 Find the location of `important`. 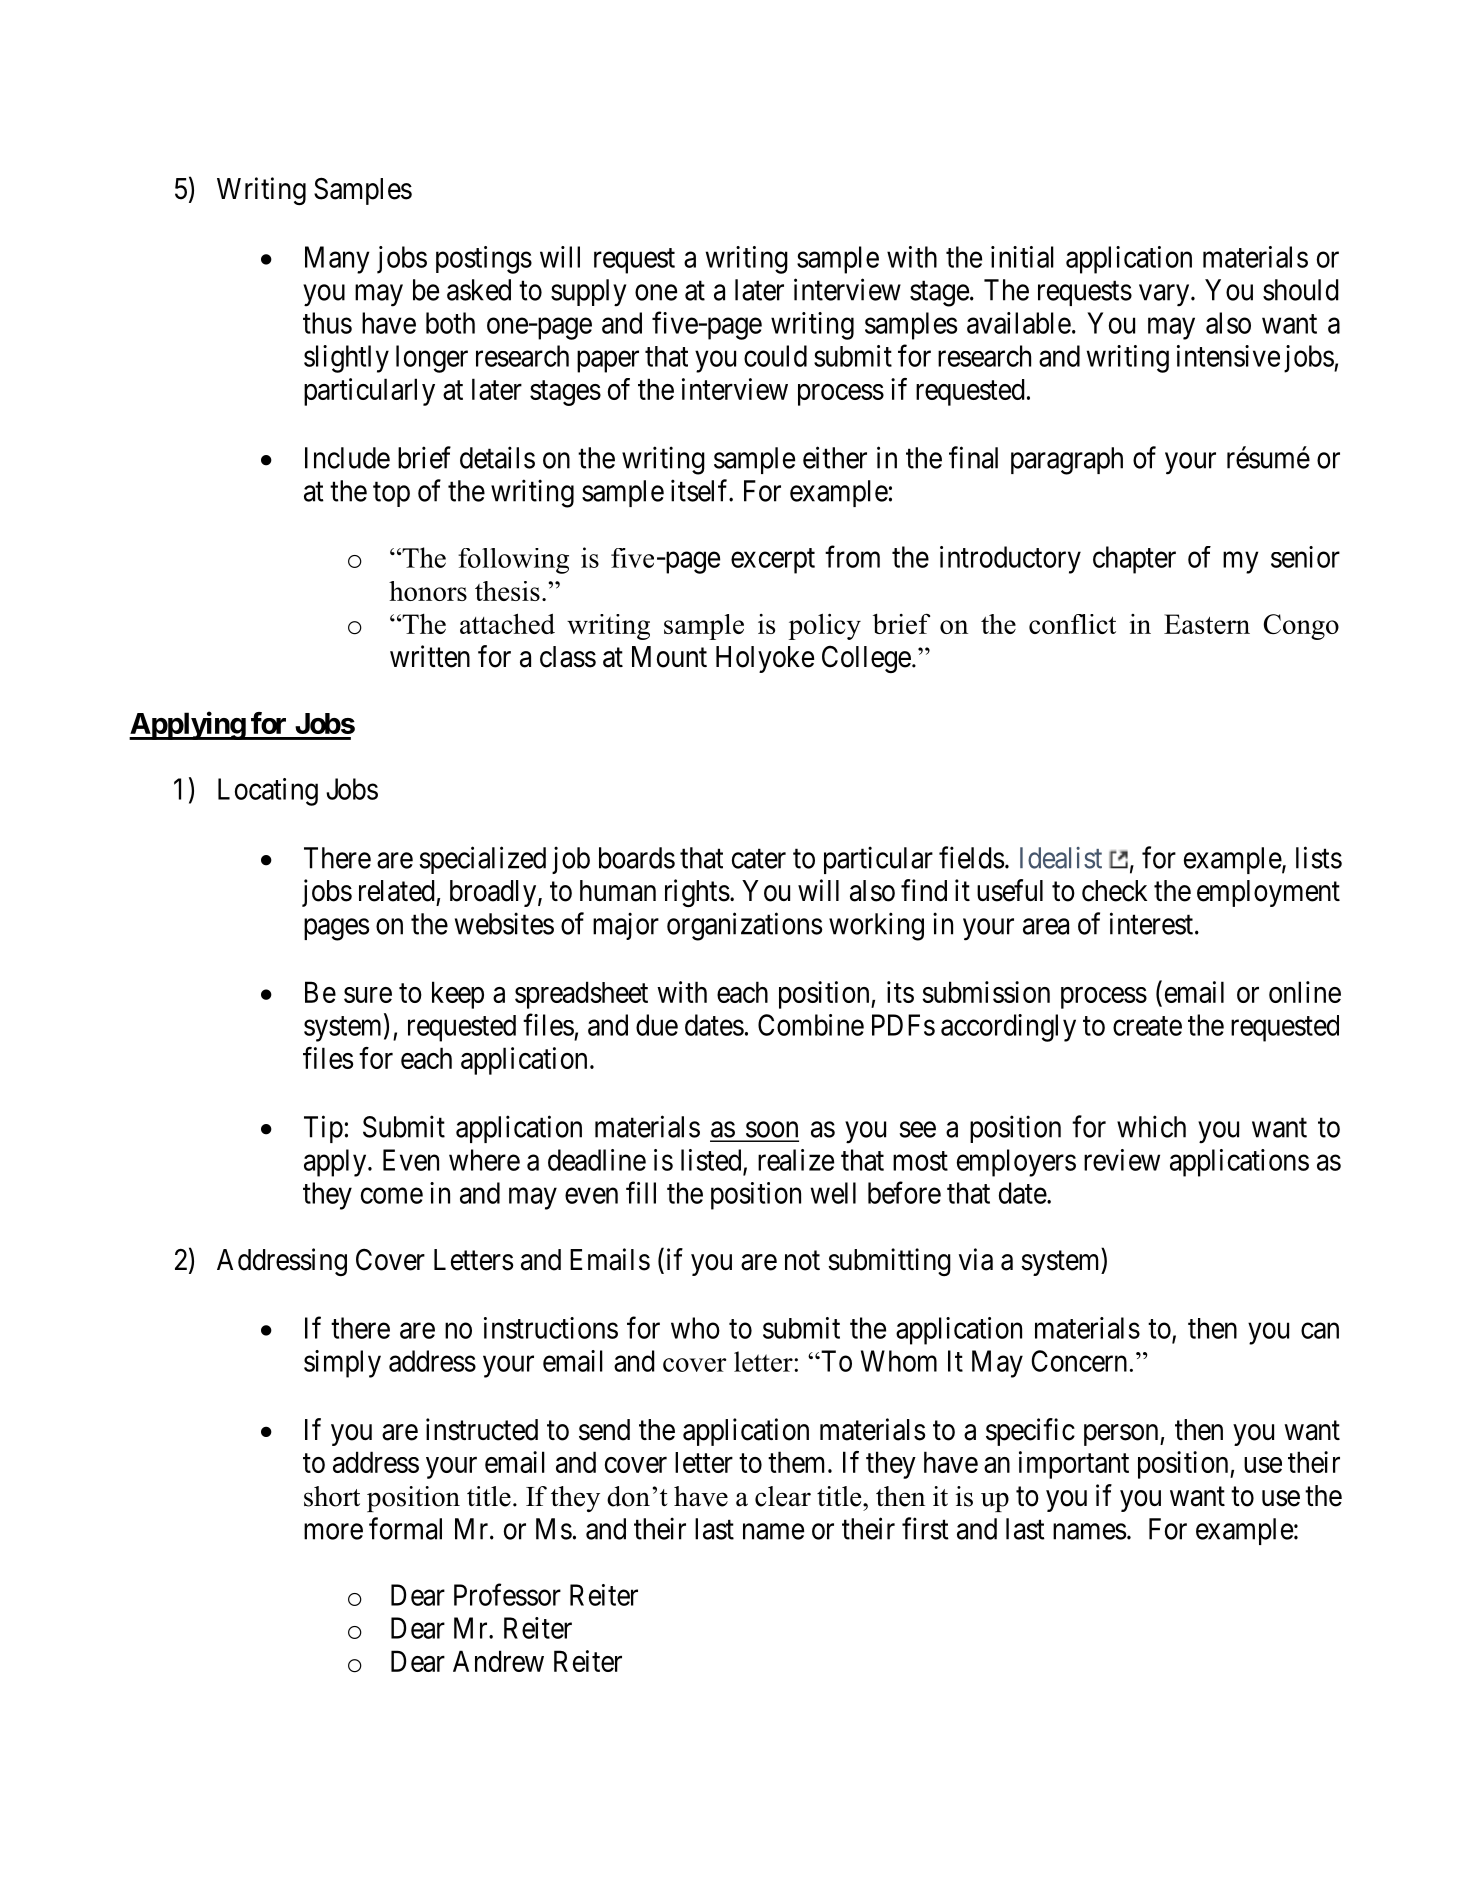

important is located at coordinates (1074, 1465).
